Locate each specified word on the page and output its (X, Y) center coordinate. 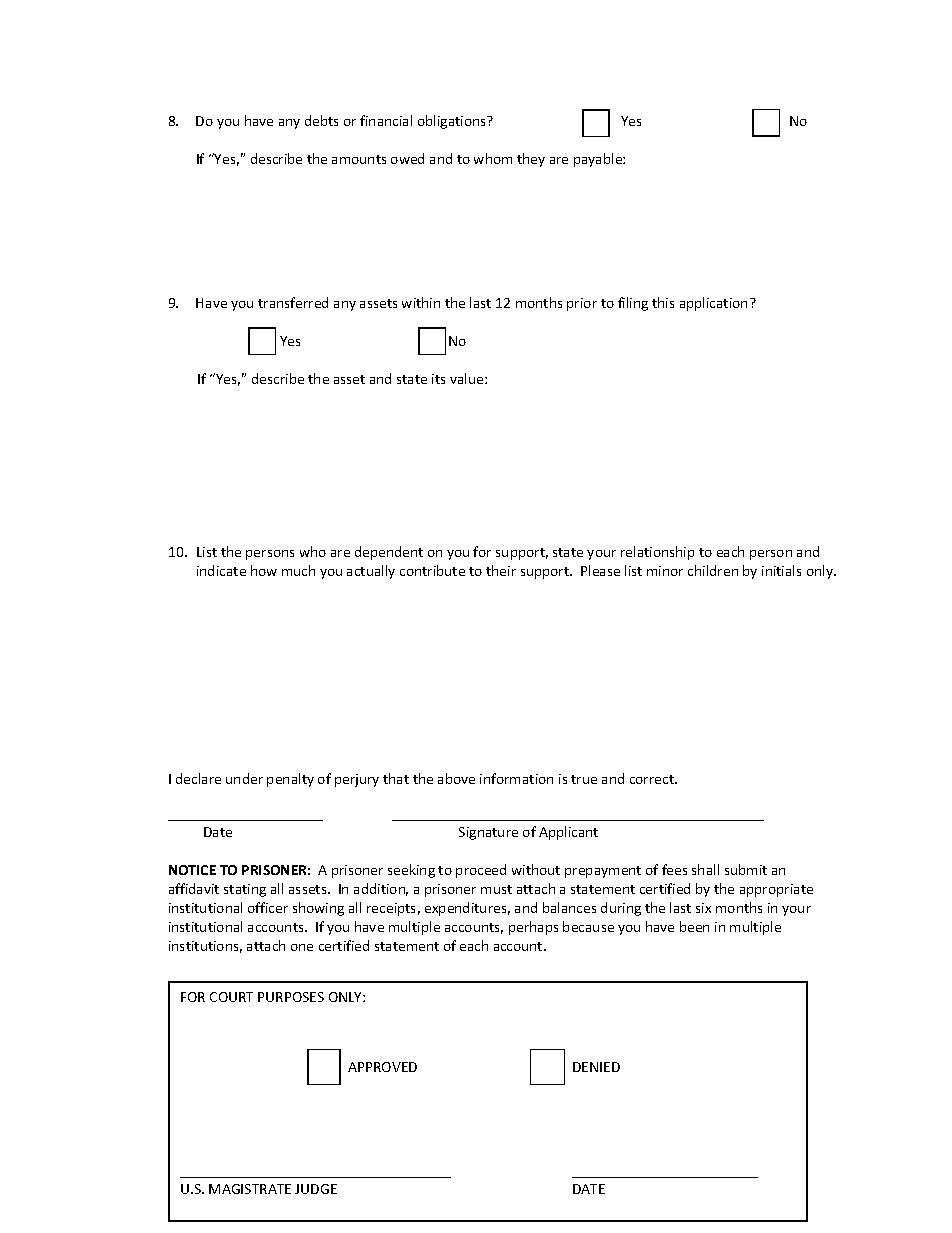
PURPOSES (291, 997)
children (713, 570)
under (244, 778)
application (713, 304)
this (663, 302)
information (516, 778)
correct (653, 779)
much (298, 570)
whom (493, 158)
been (694, 926)
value (468, 378)
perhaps (533, 928)
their (501, 570)
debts (321, 120)
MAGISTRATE (250, 1189)
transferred (293, 302)
